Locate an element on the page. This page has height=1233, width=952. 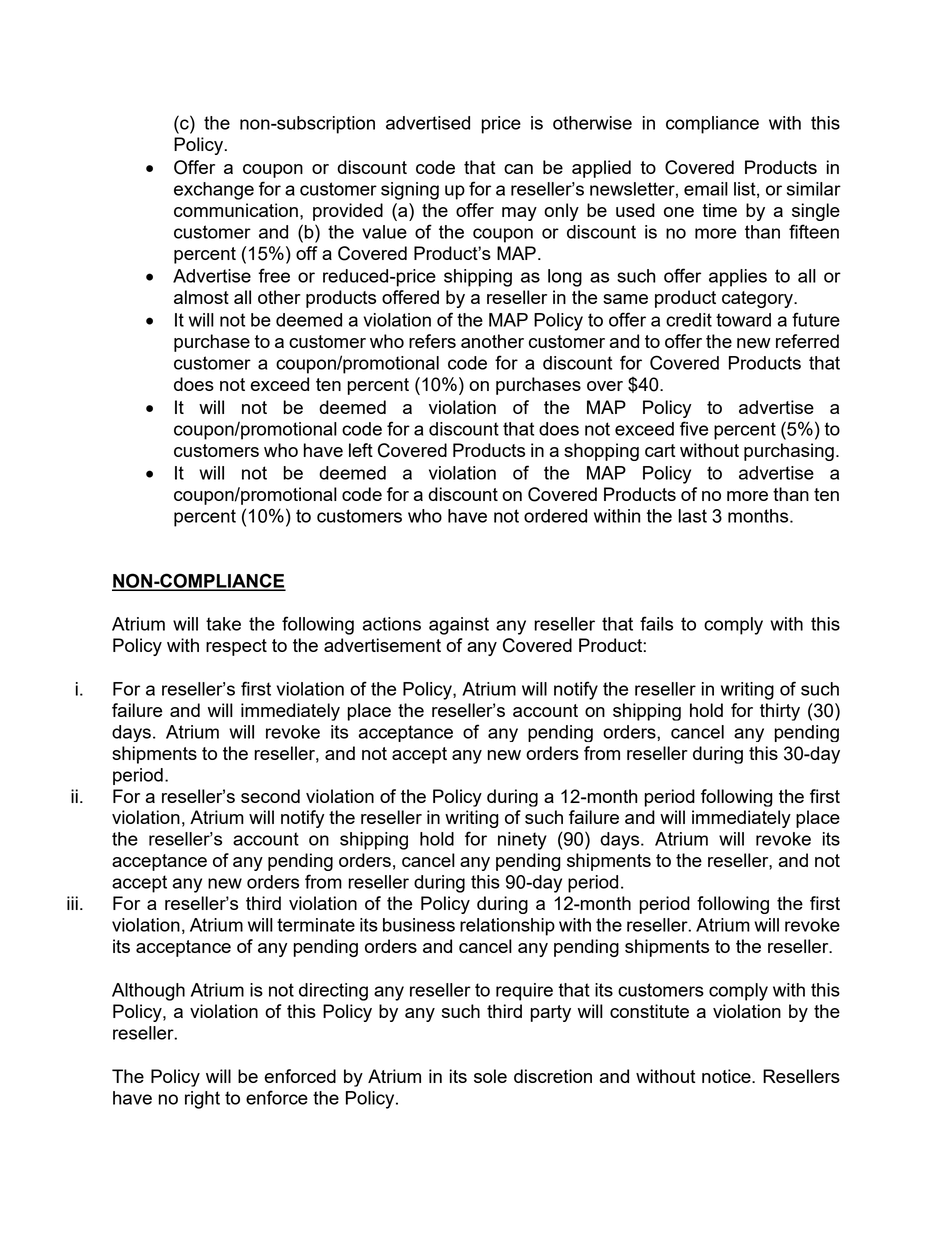
thirty is located at coordinates (780, 712).
